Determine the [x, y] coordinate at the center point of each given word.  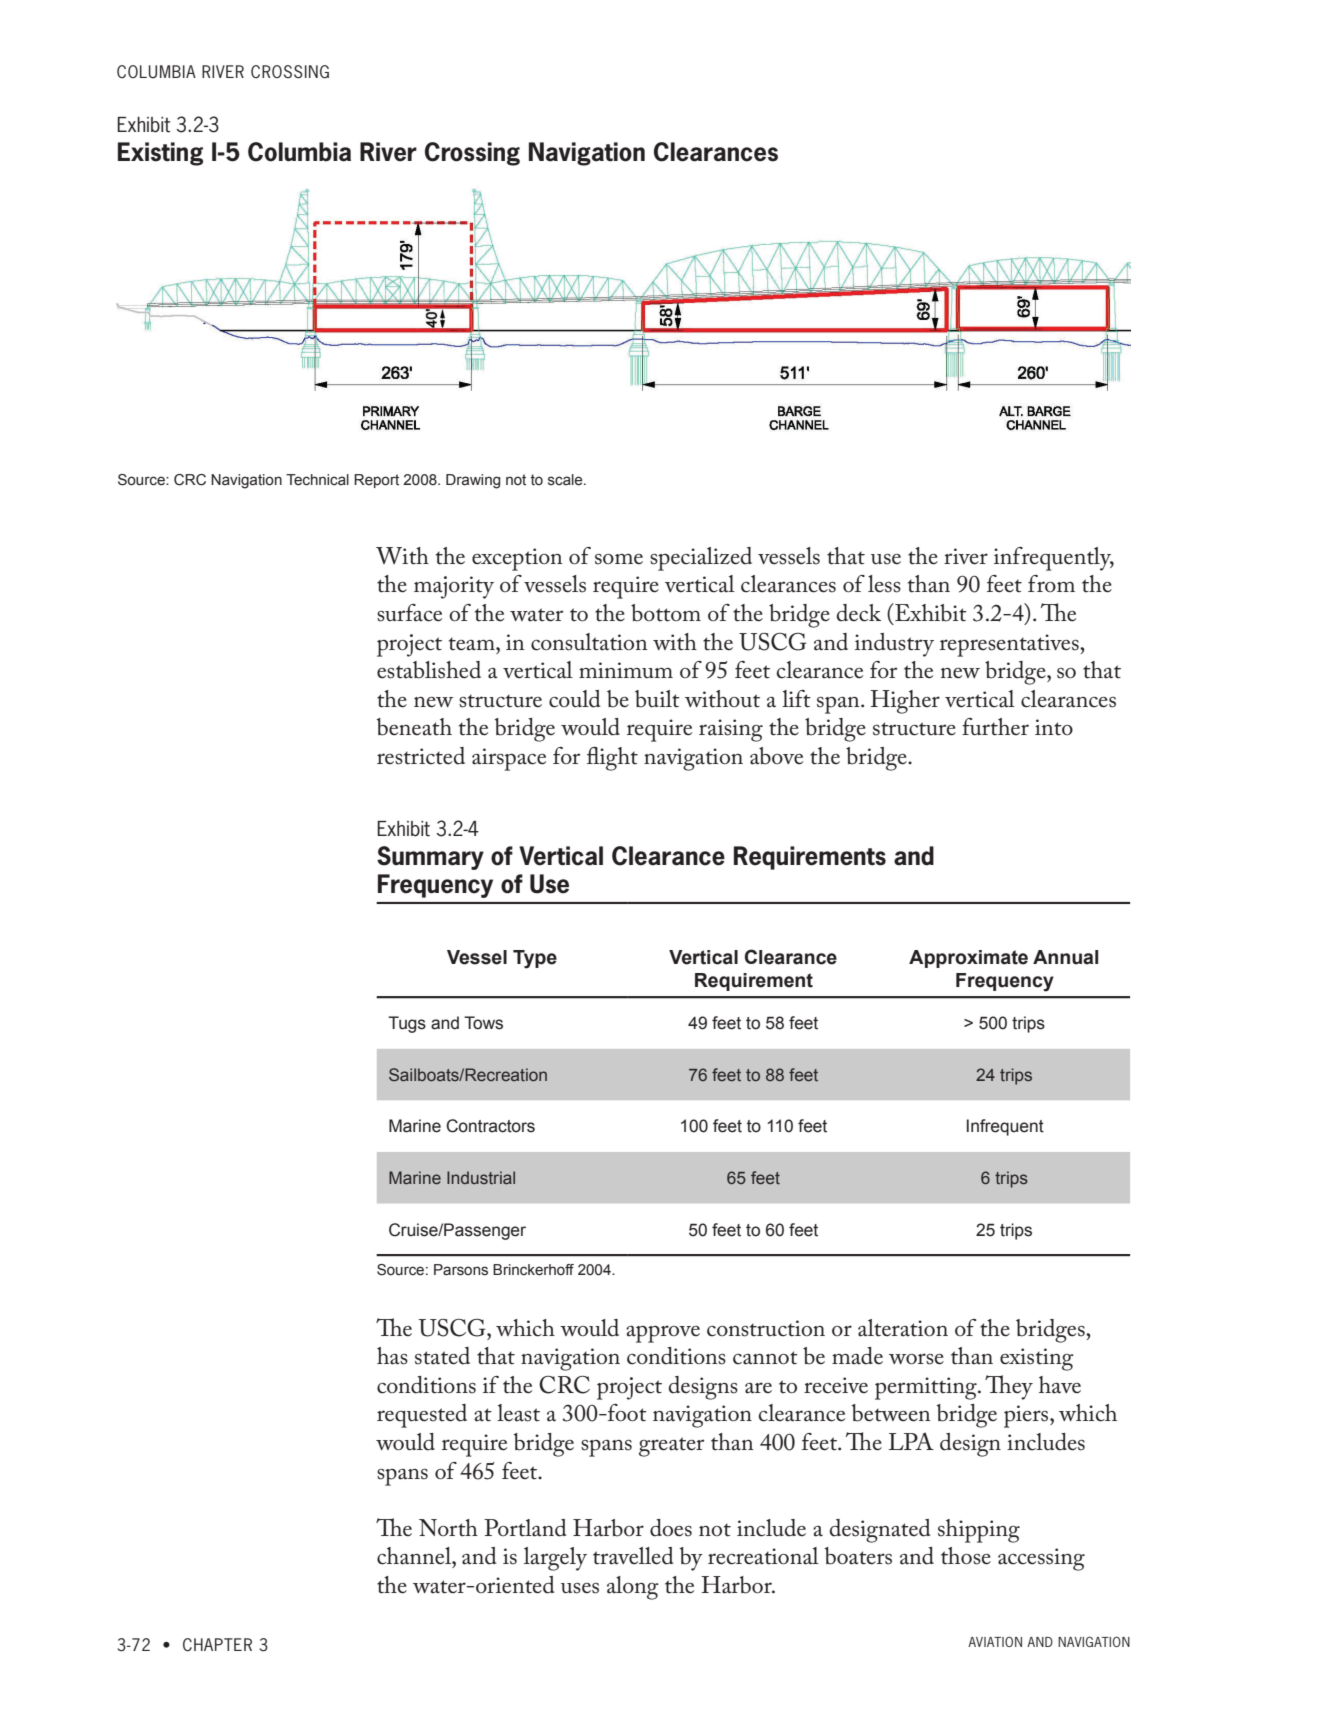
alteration [903, 1328]
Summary [430, 858]
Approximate [968, 959]
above [776, 756]
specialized [701, 559]
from [1051, 583]
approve [663, 1334]
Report [376, 481]
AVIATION [995, 1641]
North [448, 1528]
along [633, 1588]
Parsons [461, 1270]
